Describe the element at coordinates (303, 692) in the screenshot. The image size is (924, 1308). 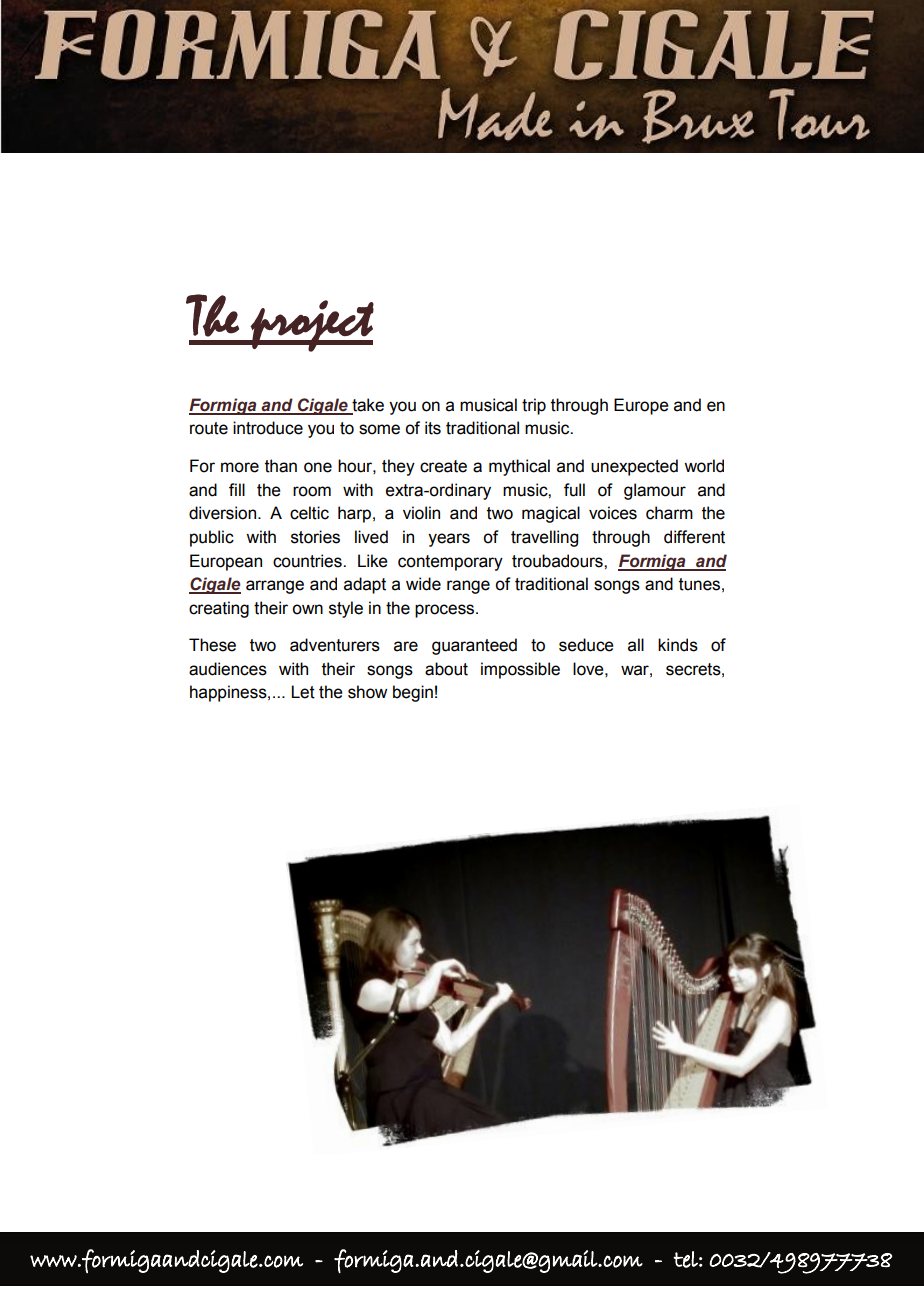
I see `Let` at that location.
